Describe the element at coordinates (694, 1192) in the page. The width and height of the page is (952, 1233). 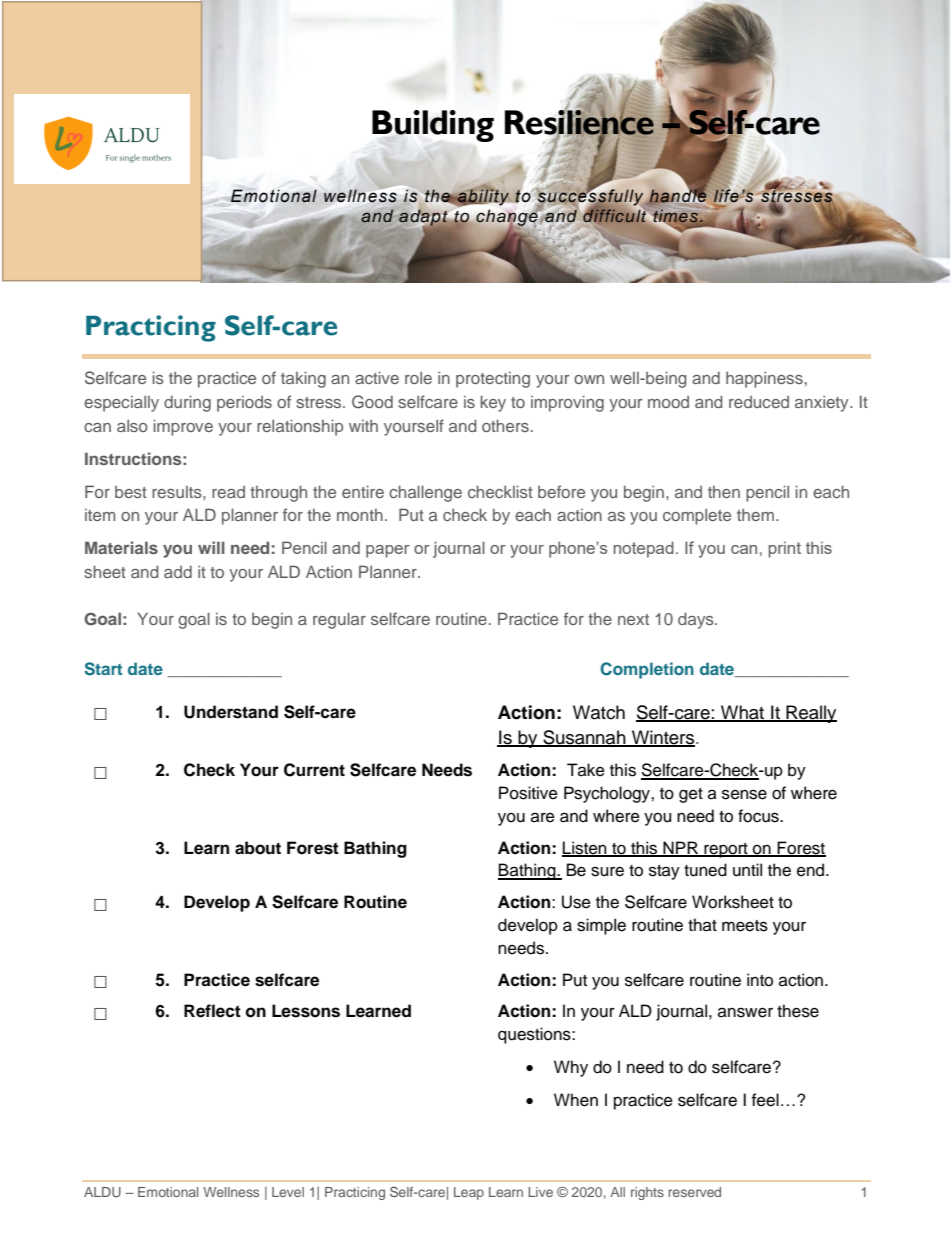
I see `reserved` at that location.
